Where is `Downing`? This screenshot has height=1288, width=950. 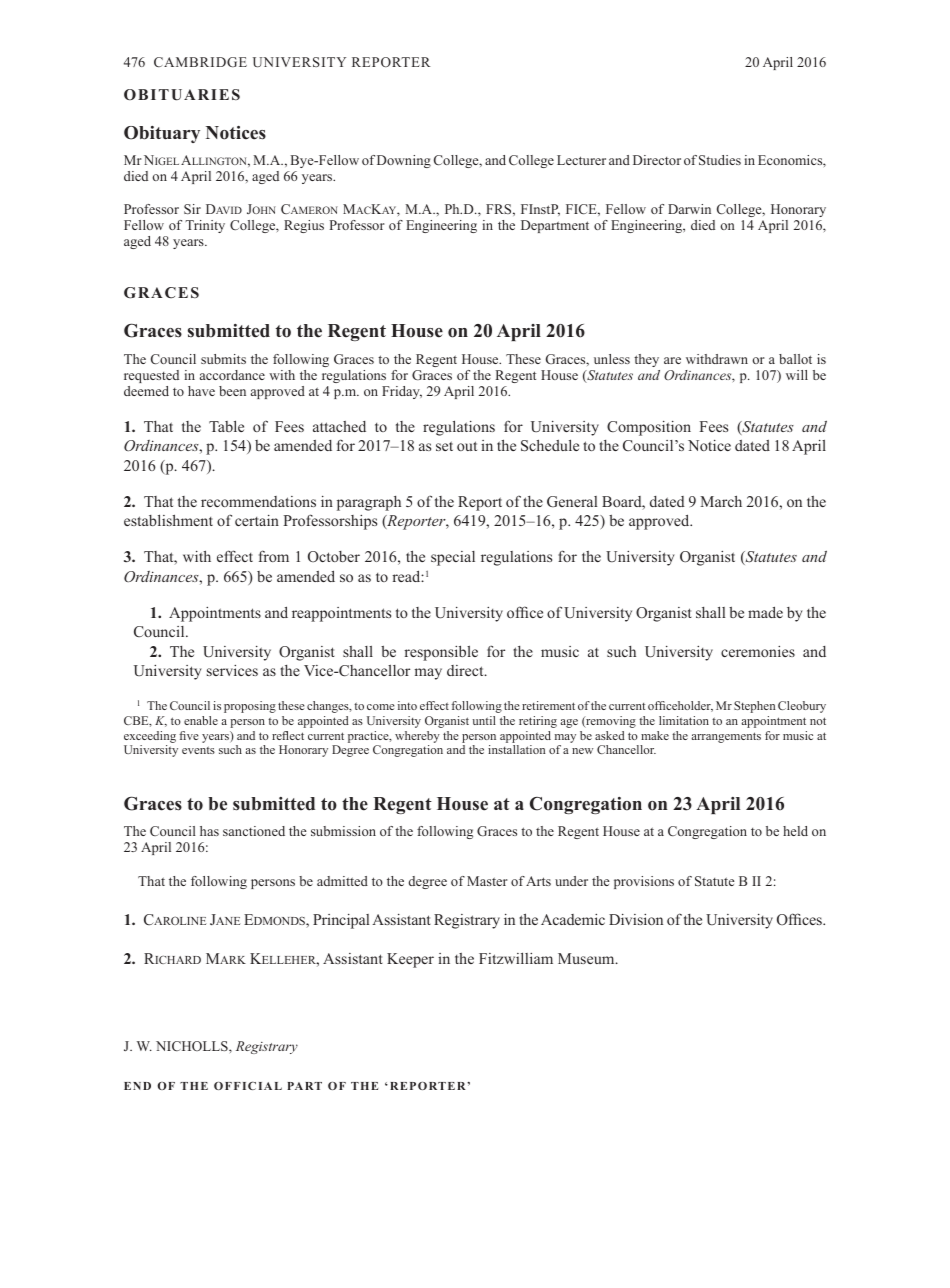 Downing is located at coordinates (404, 161).
